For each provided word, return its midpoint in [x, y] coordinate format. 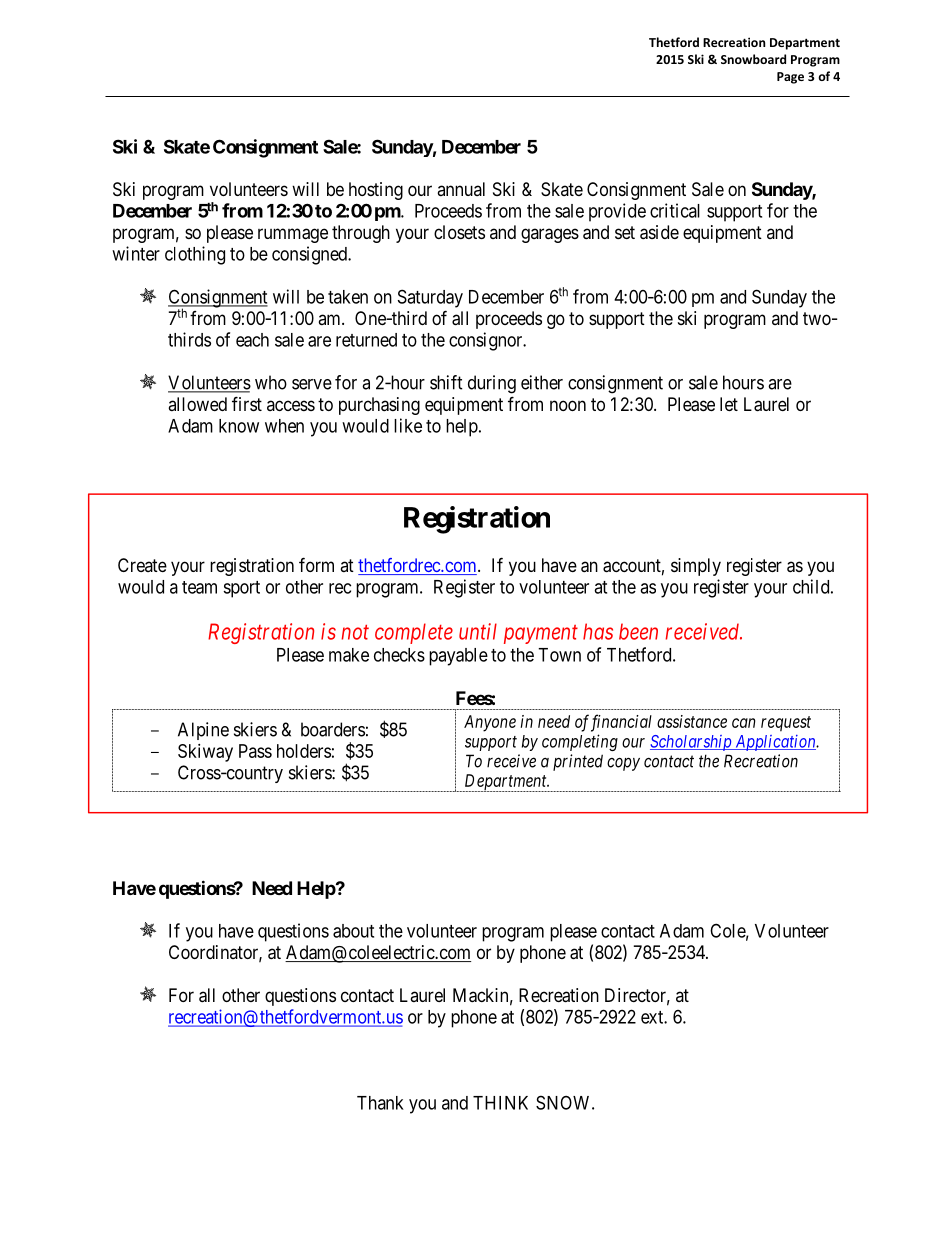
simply [696, 567]
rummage [293, 235]
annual [461, 189]
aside [659, 232]
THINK [500, 1103]
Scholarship [692, 743]
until [478, 631]
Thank [380, 1103]
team [199, 587]
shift [446, 382]
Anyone [490, 723]
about [353, 931]
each [252, 340]
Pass [255, 751]
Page [790, 78]
